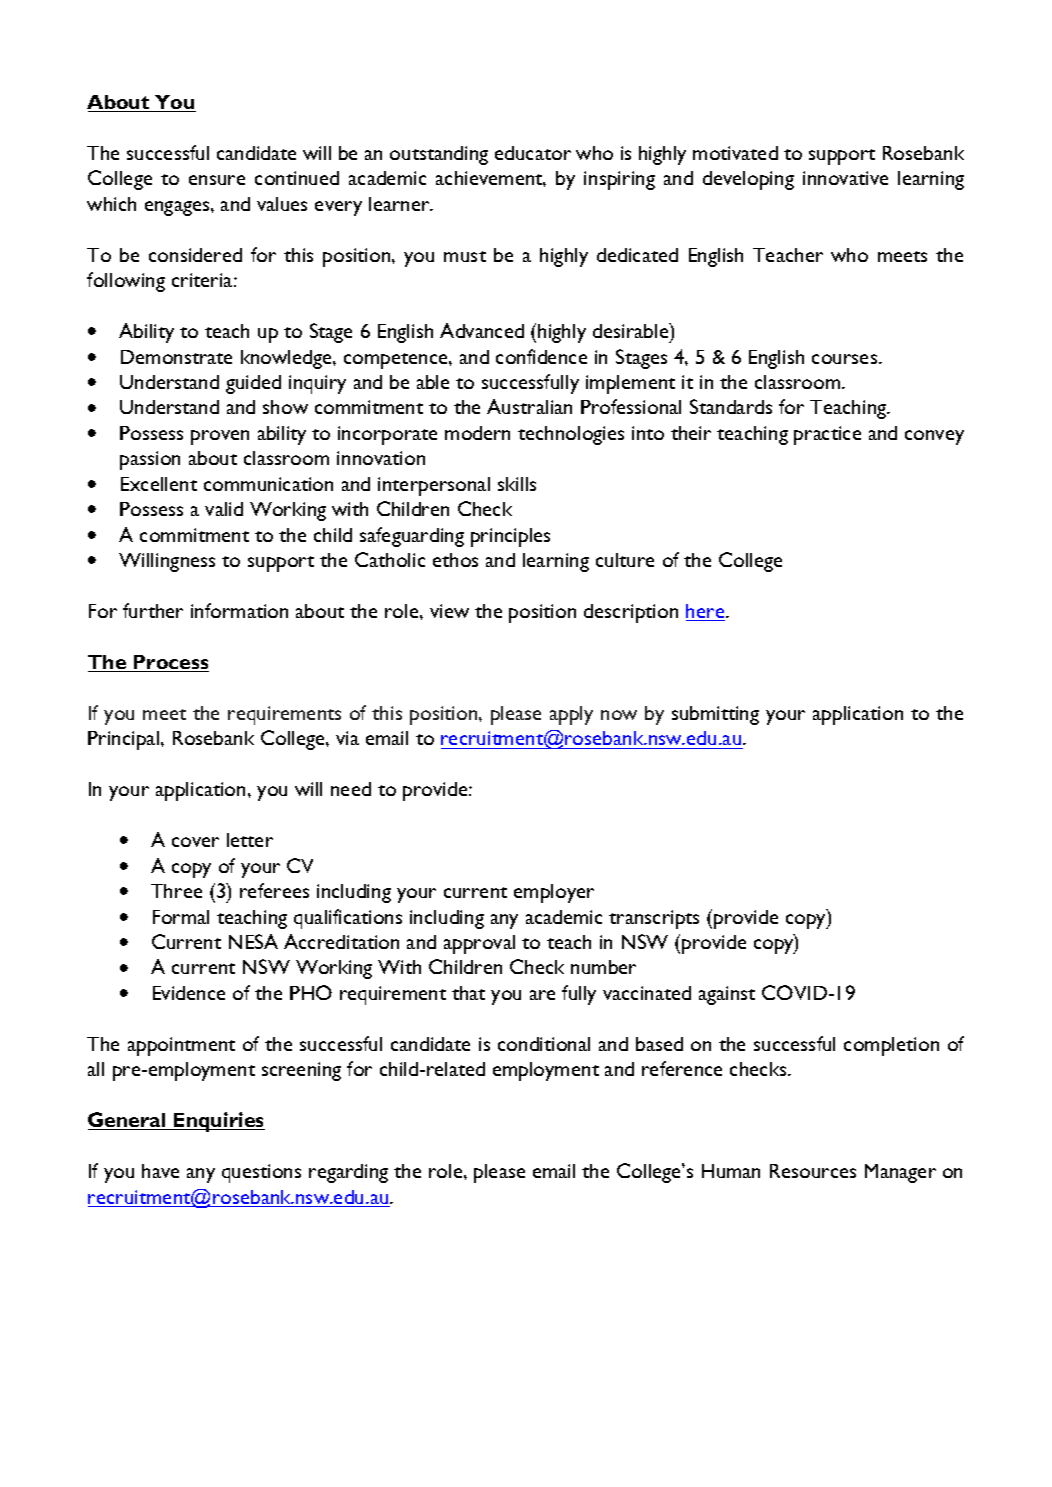  I want to click on Process, so click(170, 663).
